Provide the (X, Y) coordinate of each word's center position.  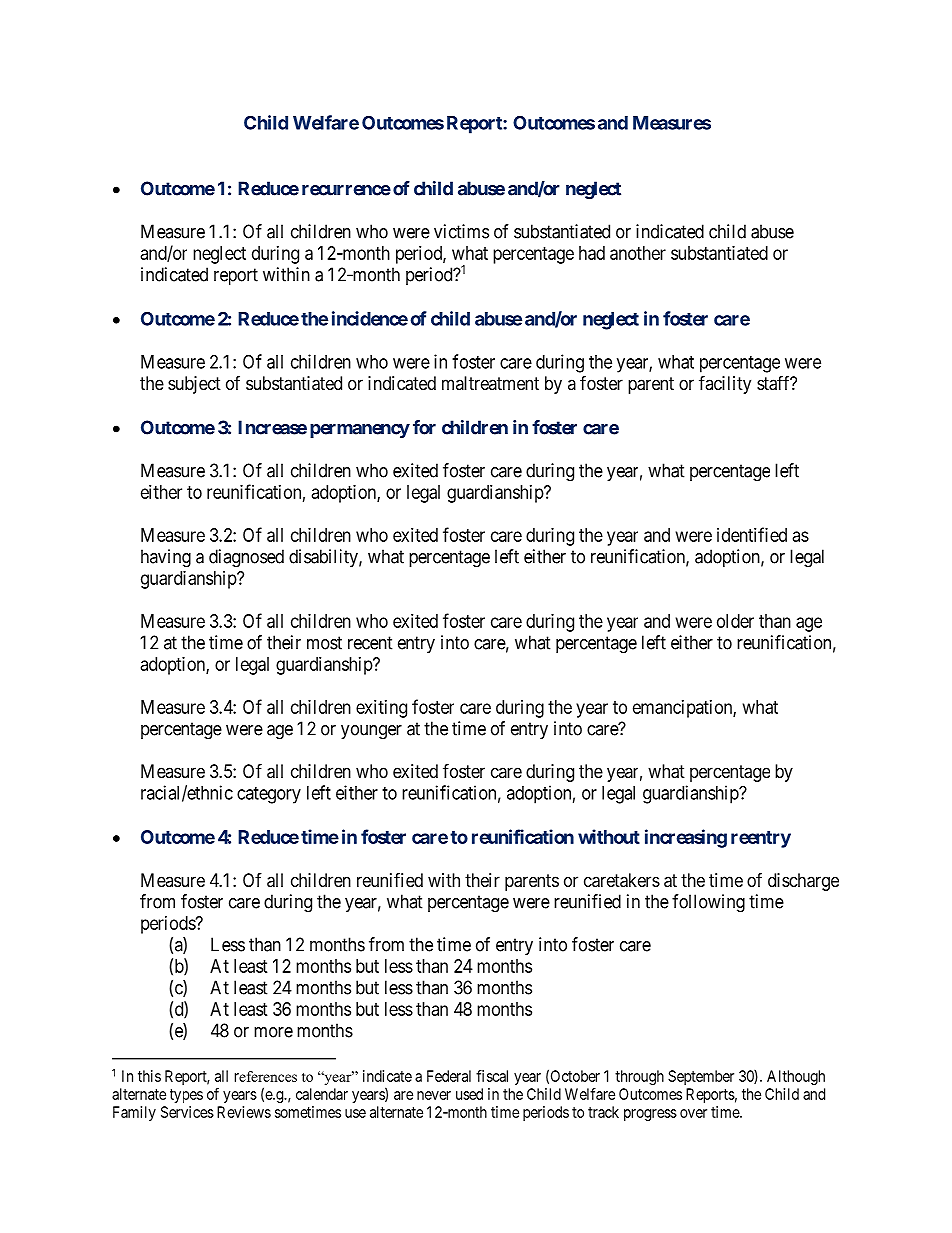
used (469, 1094)
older (735, 621)
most (324, 643)
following (708, 903)
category (269, 795)
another (638, 253)
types (186, 1096)
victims (461, 231)
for (424, 427)
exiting (381, 709)
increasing (686, 838)
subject (194, 385)
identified (752, 534)
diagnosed (246, 558)
